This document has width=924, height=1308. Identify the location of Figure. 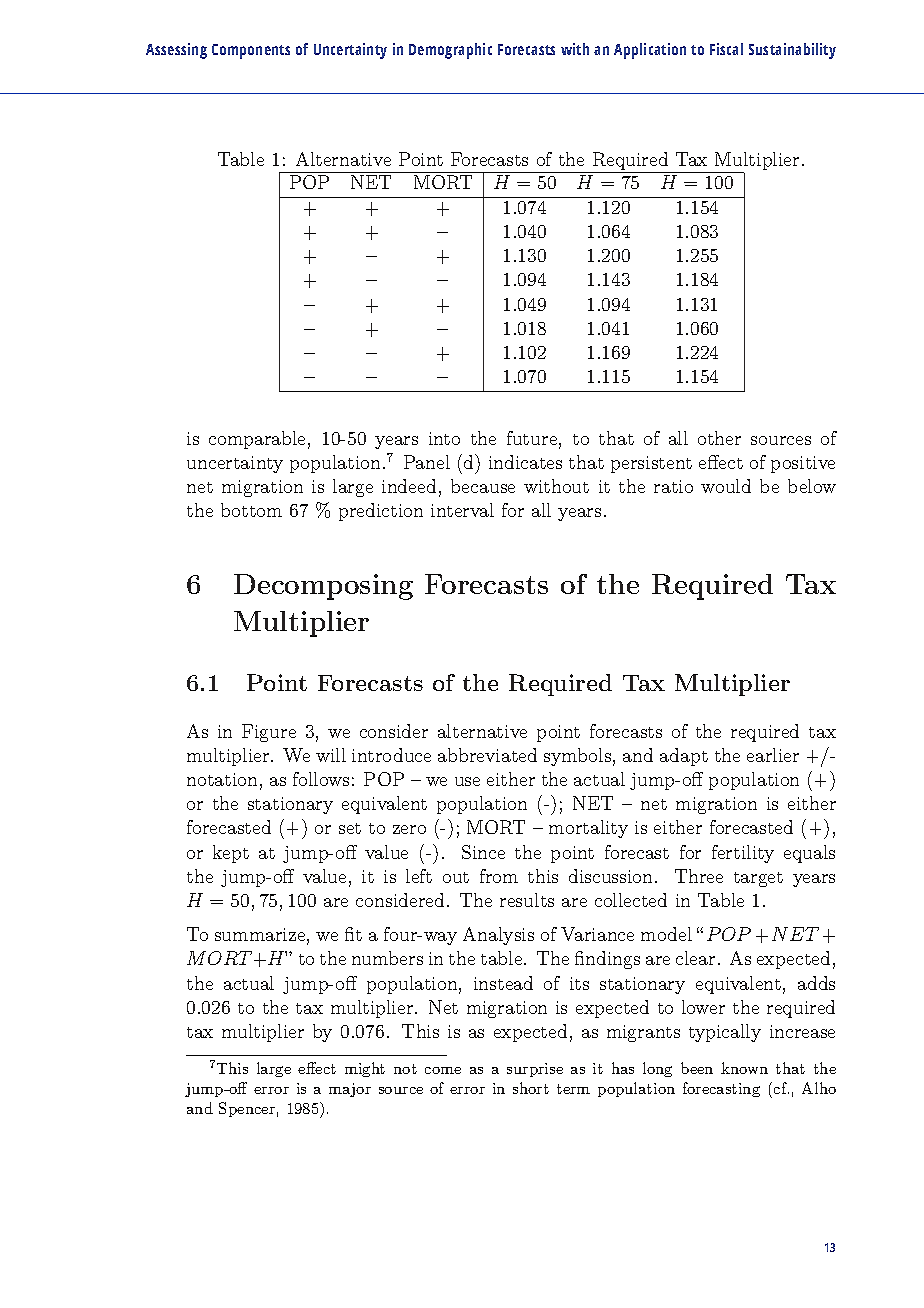
(269, 733).
